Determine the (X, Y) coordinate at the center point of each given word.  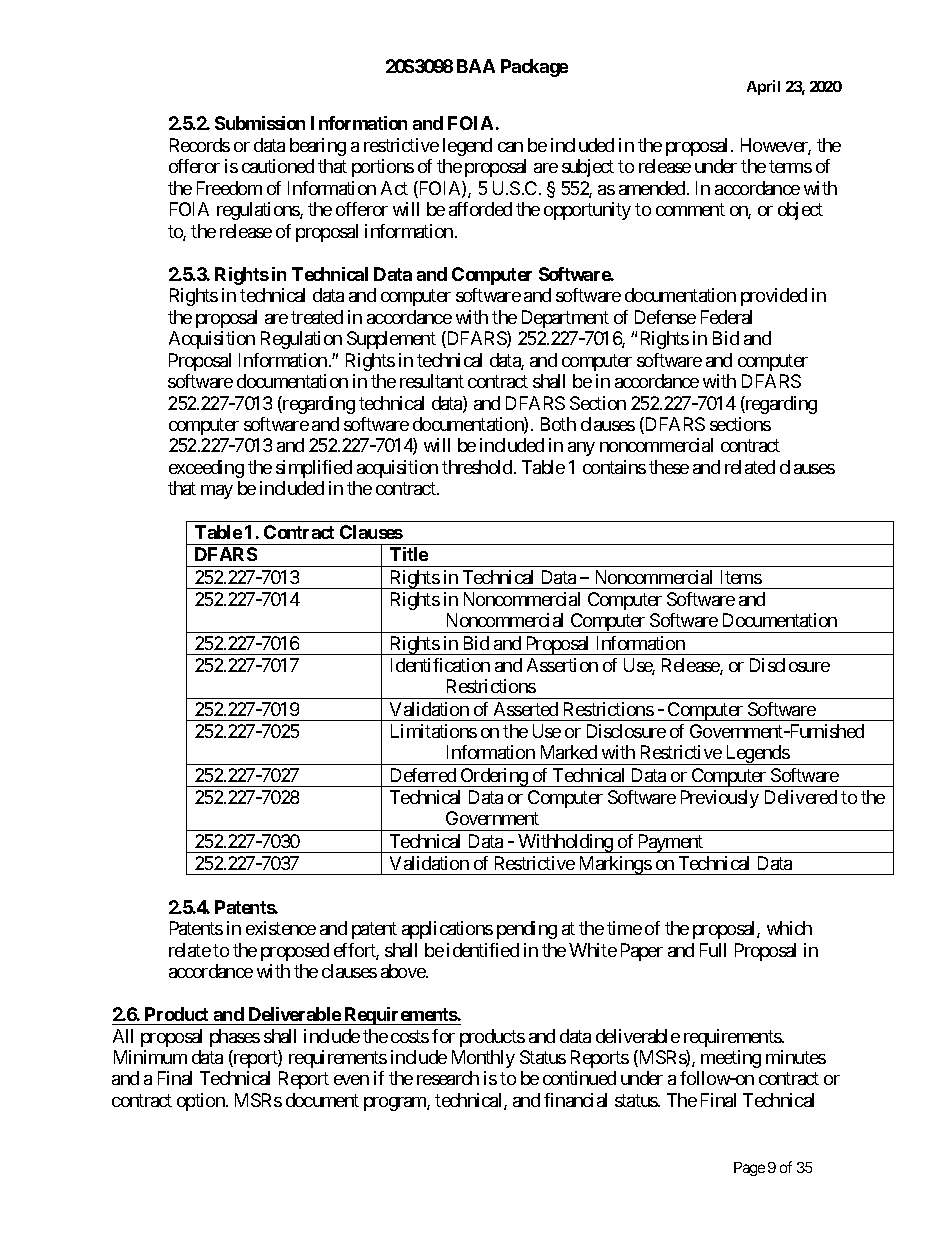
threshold (478, 467)
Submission (260, 123)
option (202, 1102)
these (669, 467)
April (763, 87)
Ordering (494, 777)
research (448, 1078)
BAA (476, 66)
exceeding (206, 469)
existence (281, 928)
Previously (720, 799)
